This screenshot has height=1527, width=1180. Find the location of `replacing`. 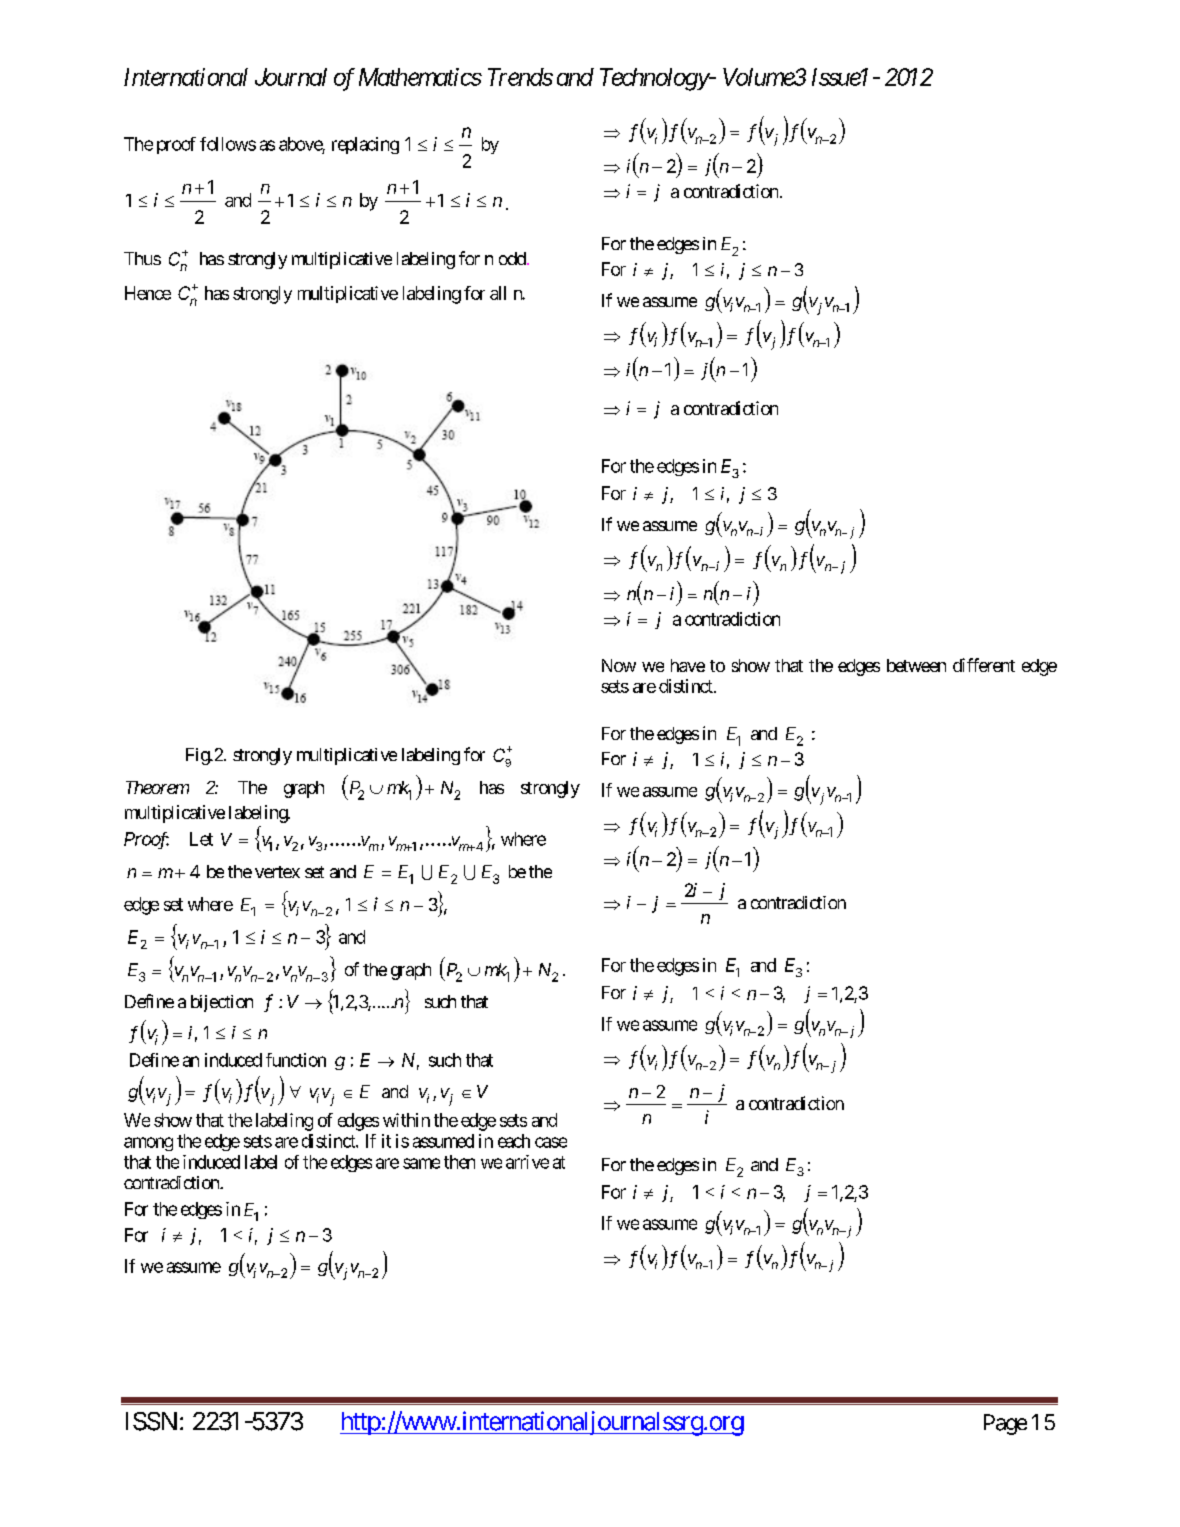

replacing is located at coordinates (365, 145).
